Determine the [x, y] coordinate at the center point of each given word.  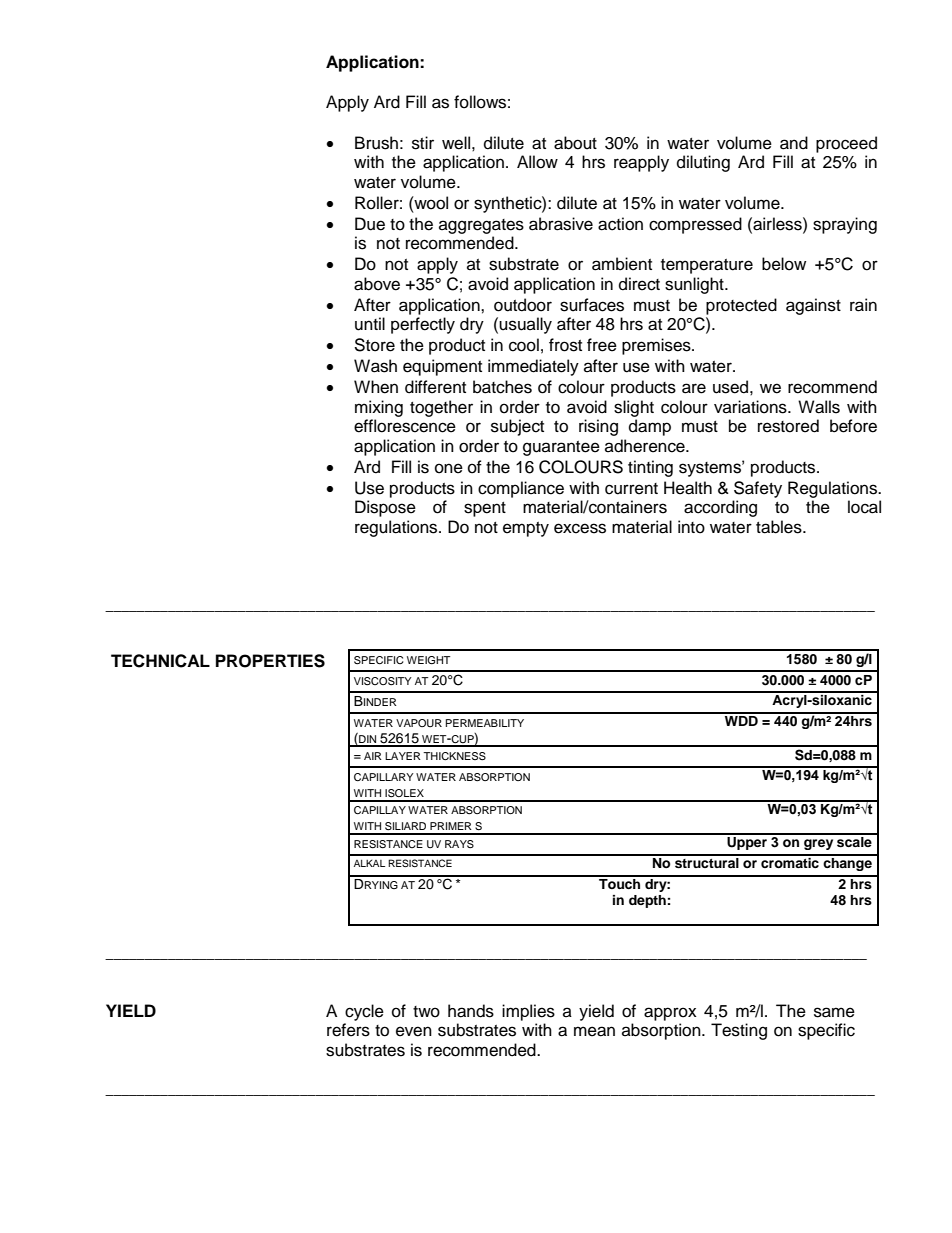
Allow [537, 162]
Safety [758, 489]
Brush [376, 143]
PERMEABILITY [485, 723]
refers [348, 1030]
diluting [703, 163]
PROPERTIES [270, 661]
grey [818, 844]
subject [517, 427]
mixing [379, 408]
